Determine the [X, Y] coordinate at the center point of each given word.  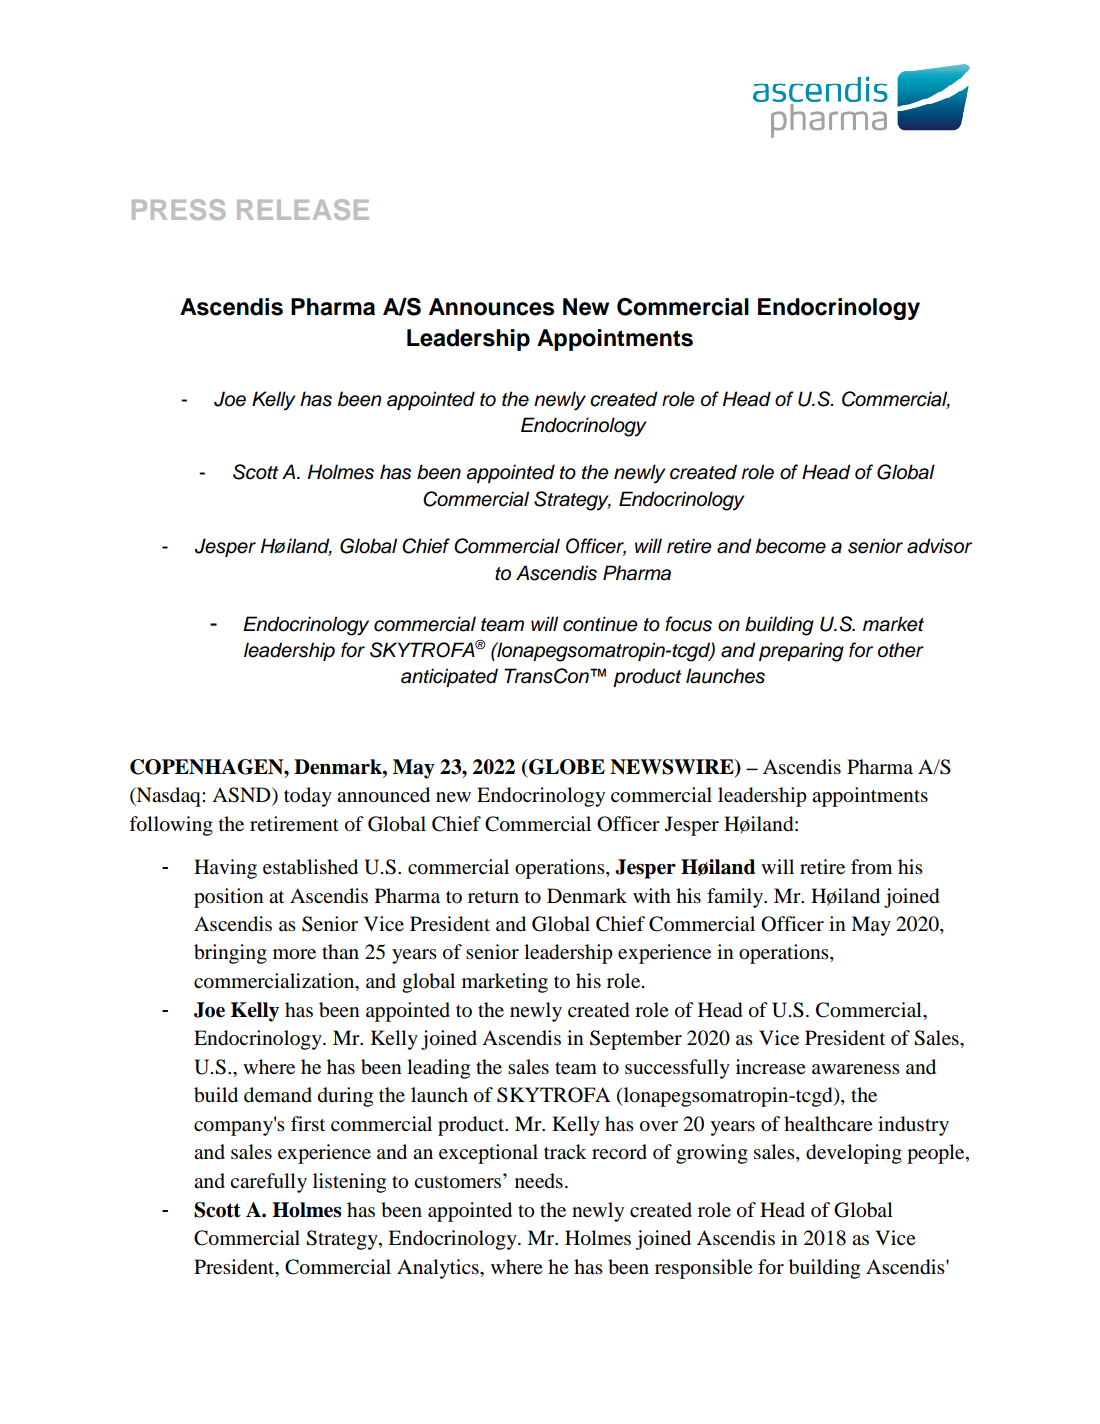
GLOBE [566, 767]
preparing [801, 652]
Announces [491, 307]
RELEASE [303, 209]
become [791, 546]
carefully [268, 1183]
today [308, 797]
